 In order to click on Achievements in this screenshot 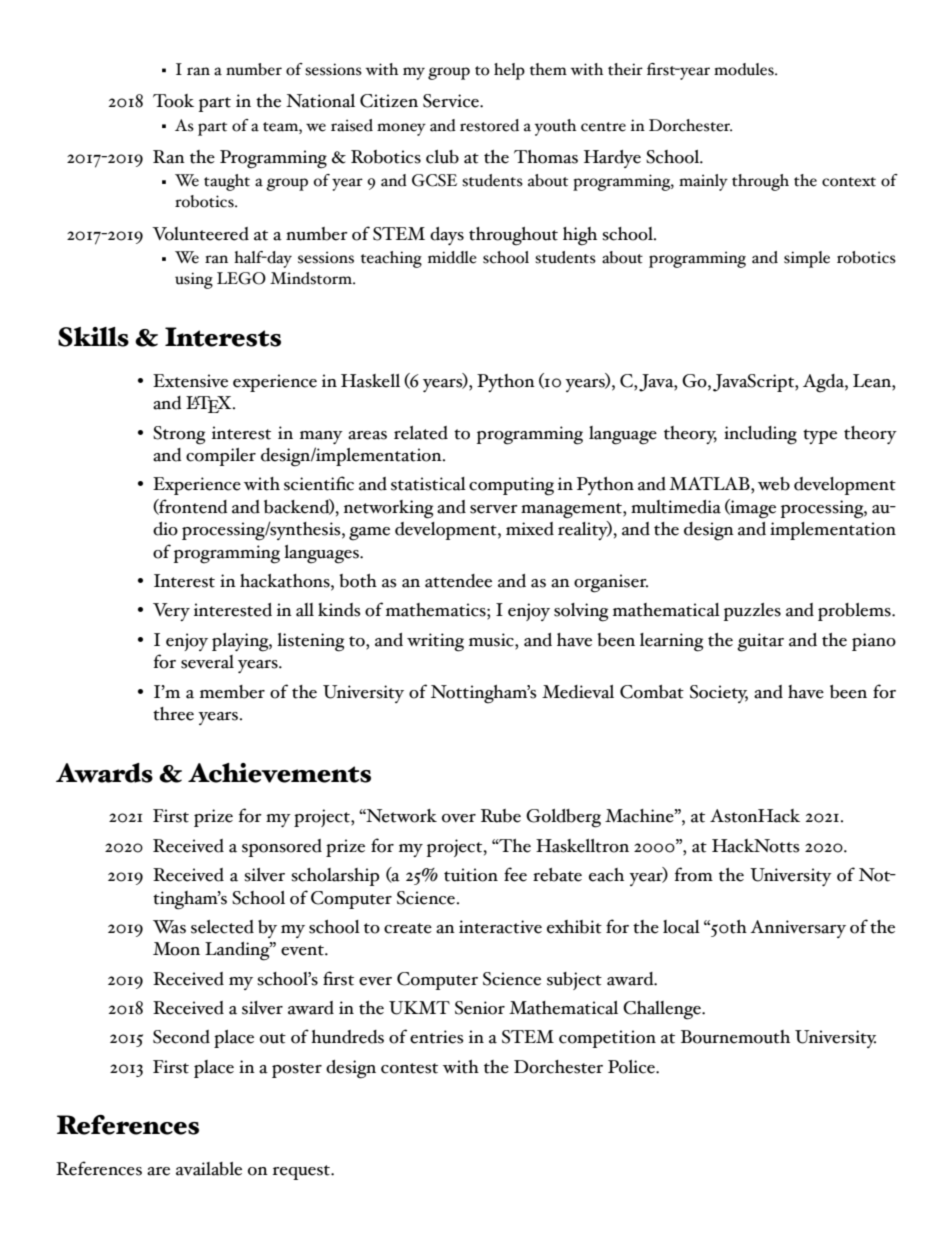, I will do `click(279, 773)`.
